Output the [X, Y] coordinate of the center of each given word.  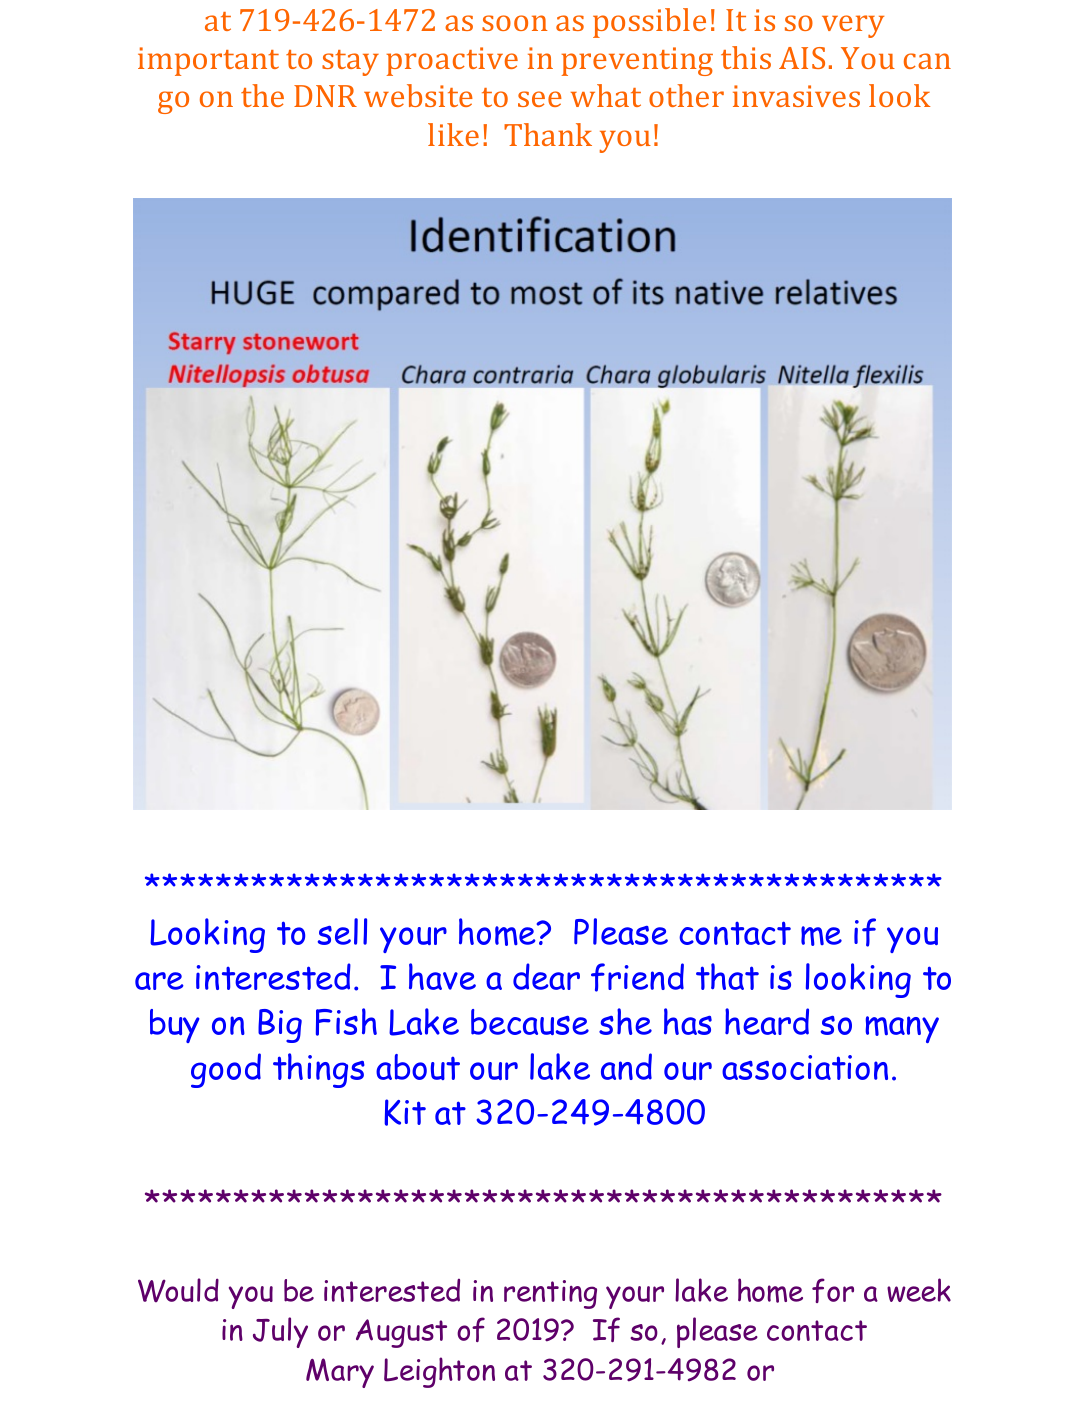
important [208, 61]
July [280, 1332]
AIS [802, 58]
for [833, 1290]
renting [550, 1294]
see [540, 99]
